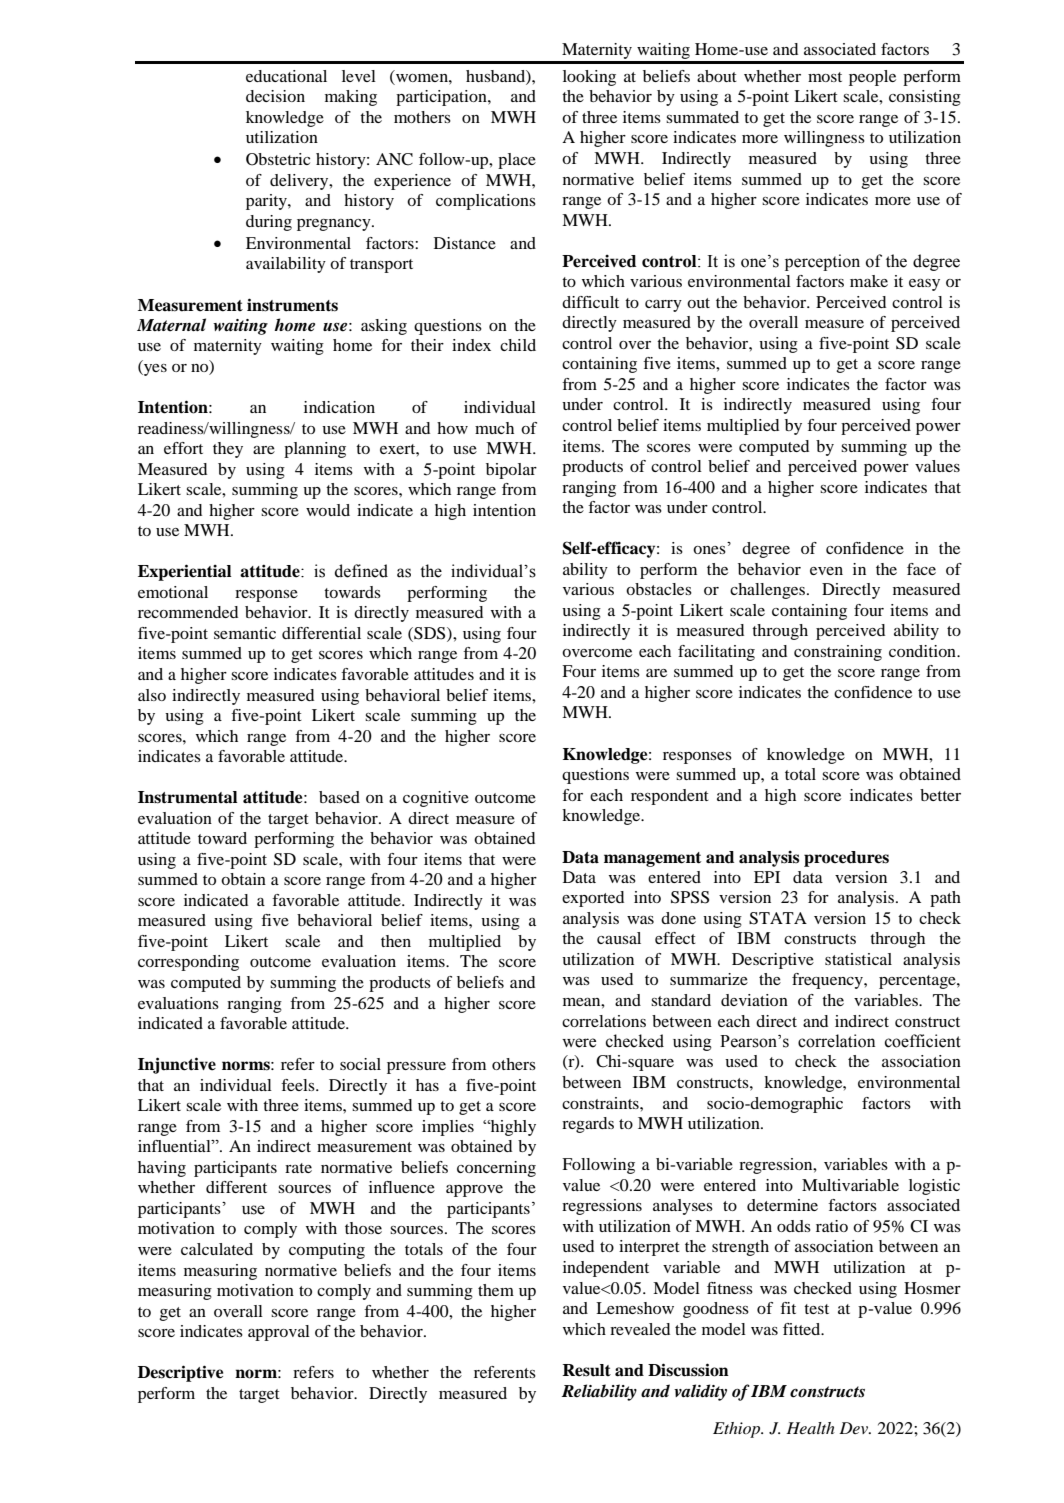 The image size is (1064, 1503). I want to click on Result, so click(586, 1370).
